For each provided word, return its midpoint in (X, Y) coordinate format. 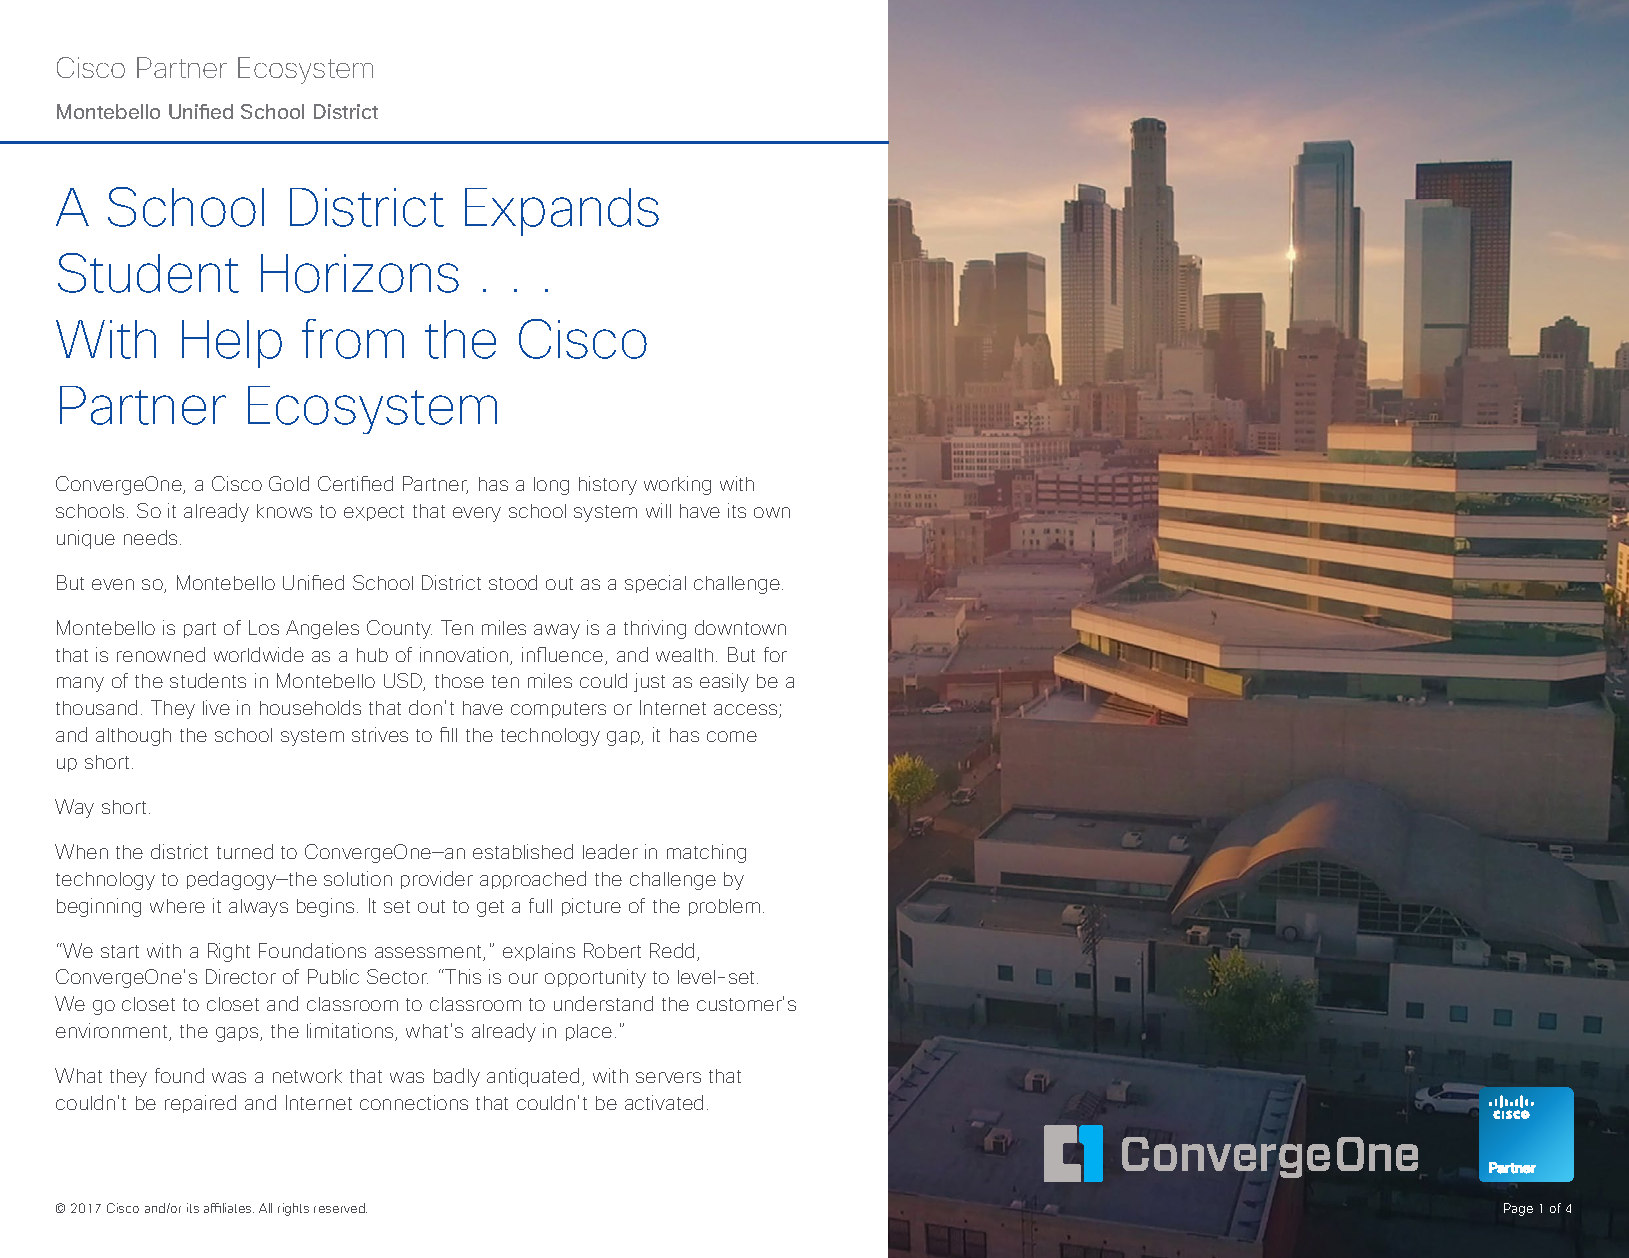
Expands (562, 212)
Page (1518, 1209)
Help (232, 344)
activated (664, 1102)
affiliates (229, 1208)
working (677, 485)
